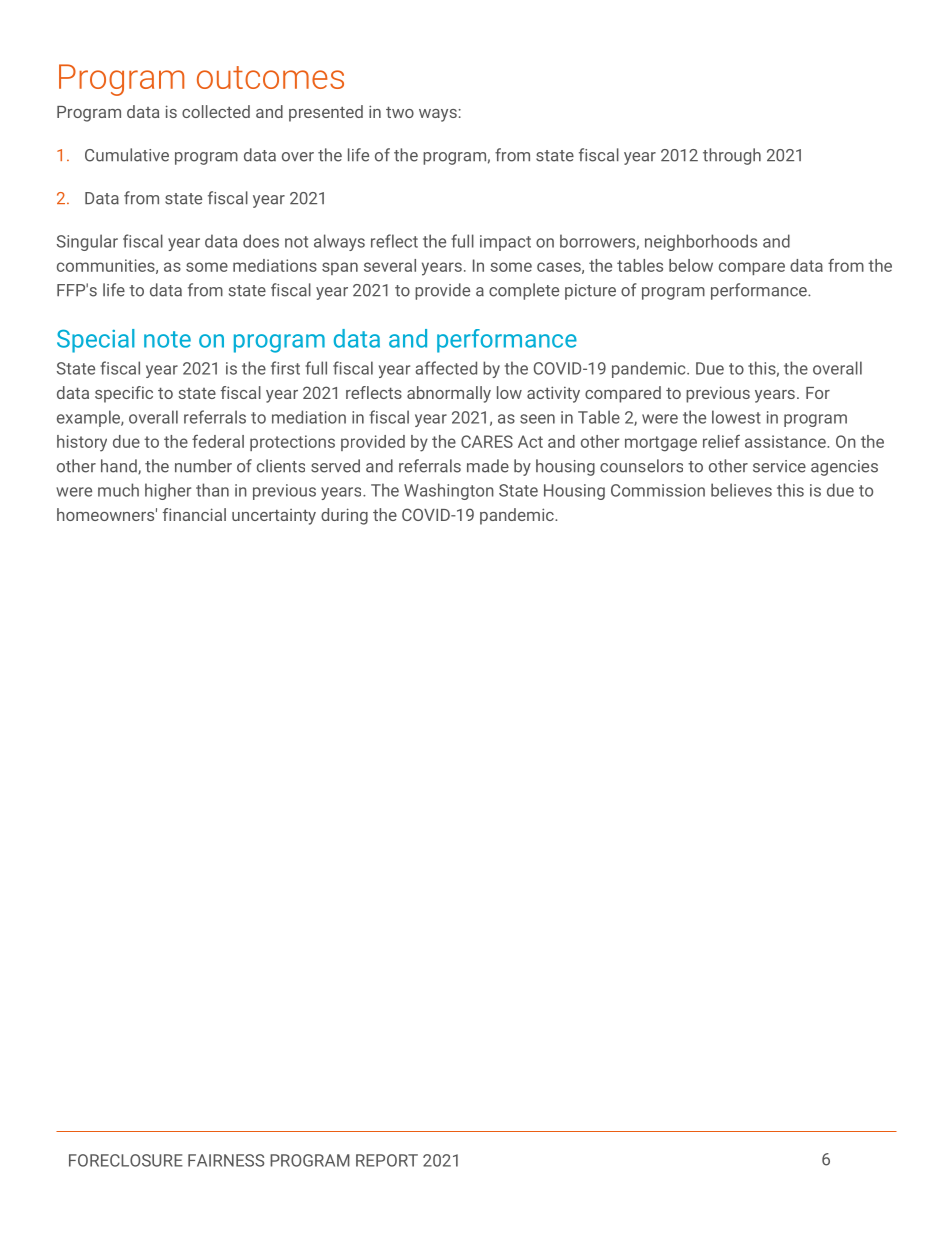 The width and height of the screenshot is (952, 1233). Describe the element at coordinates (216, 111) in the screenshot. I see `collected` at that location.
